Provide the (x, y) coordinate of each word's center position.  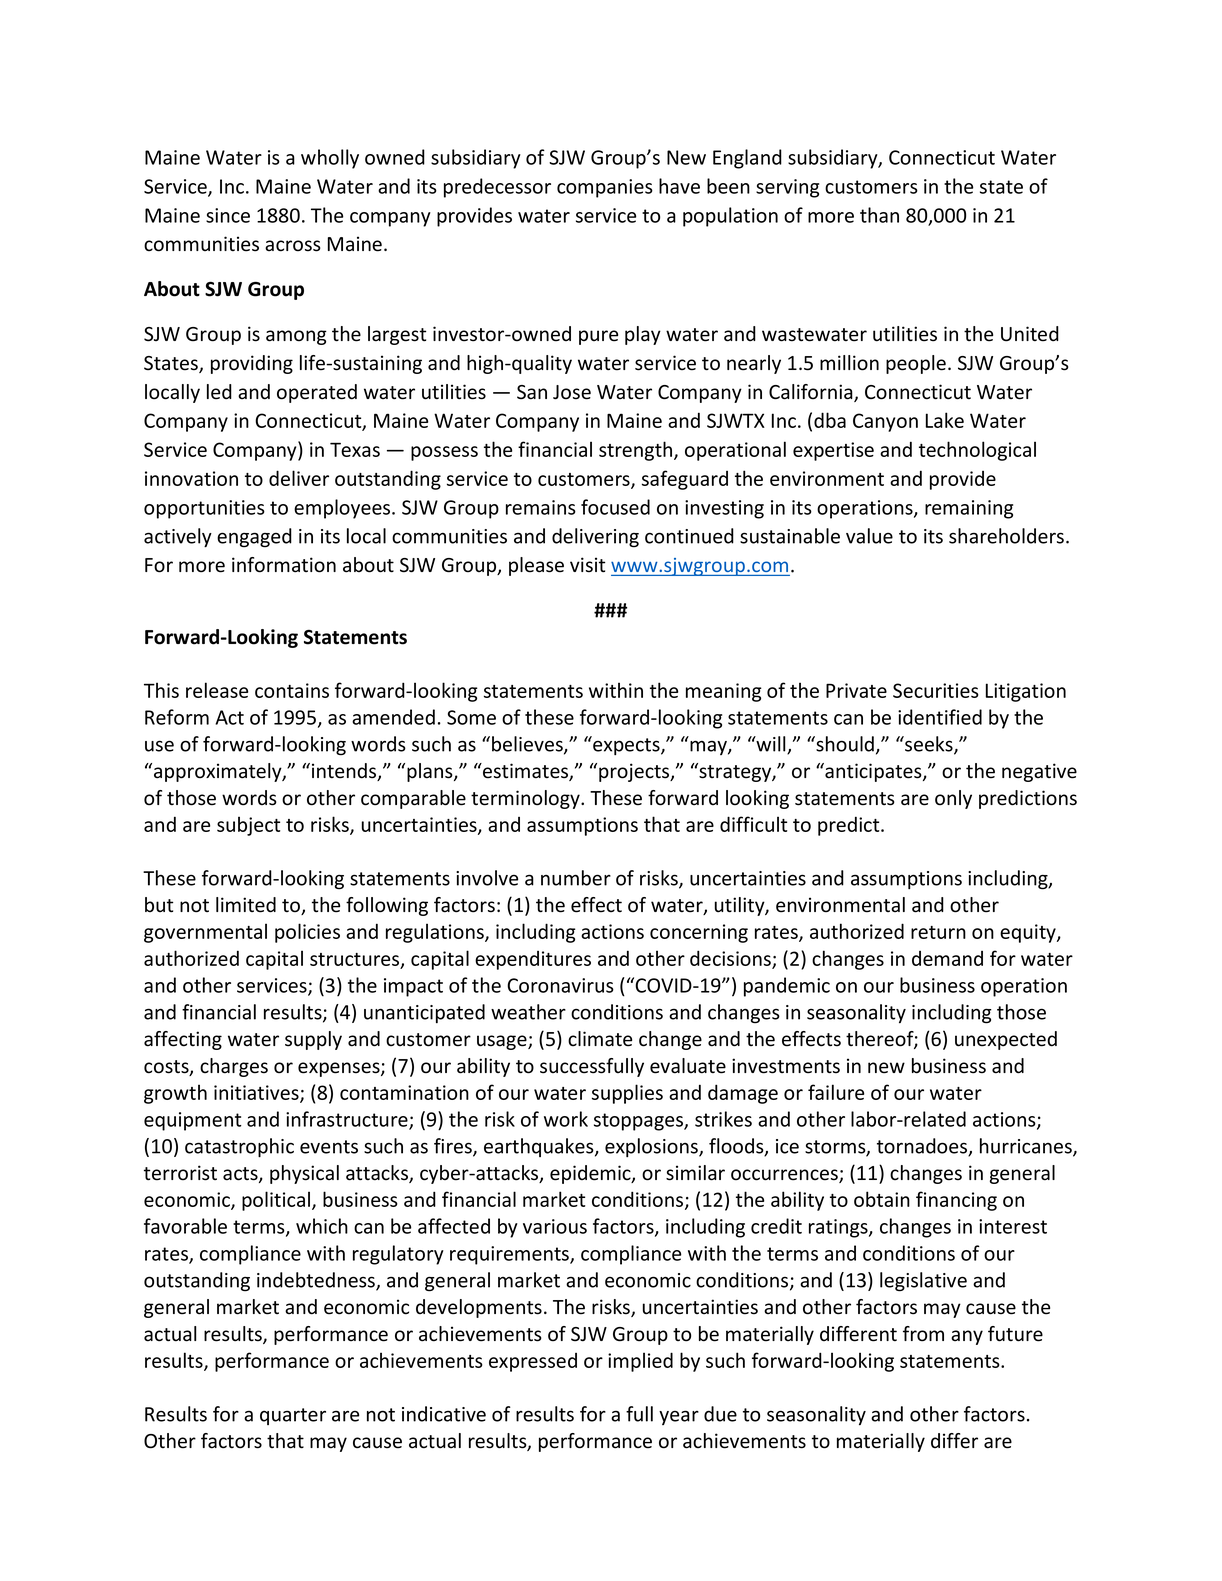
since (228, 215)
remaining (969, 509)
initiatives (257, 1094)
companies (605, 188)
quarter (293, 1416)
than (879, 215)
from (923, 1334)
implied (640, 1362)
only (953, 799)
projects (635, 772)
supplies (627, 1094)
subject (248, 826)
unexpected (1006, 1040)
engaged (254, 538)
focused (615, 507)
